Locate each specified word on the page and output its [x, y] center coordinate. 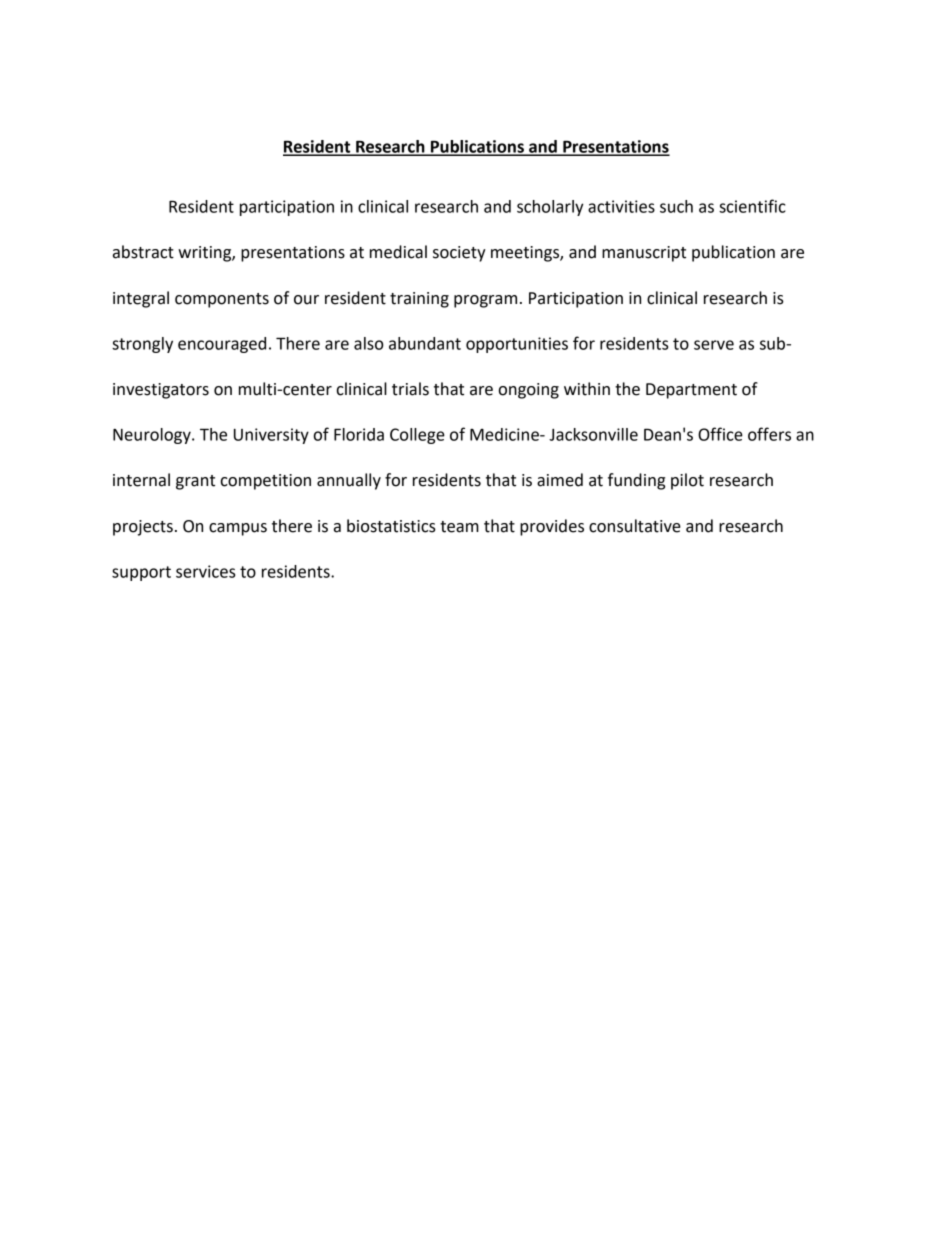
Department [691, 391]
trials [410, 389]
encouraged [222, 345]
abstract [143, 252]
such [676, 206]
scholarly [550, 208]
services [205, 571]
